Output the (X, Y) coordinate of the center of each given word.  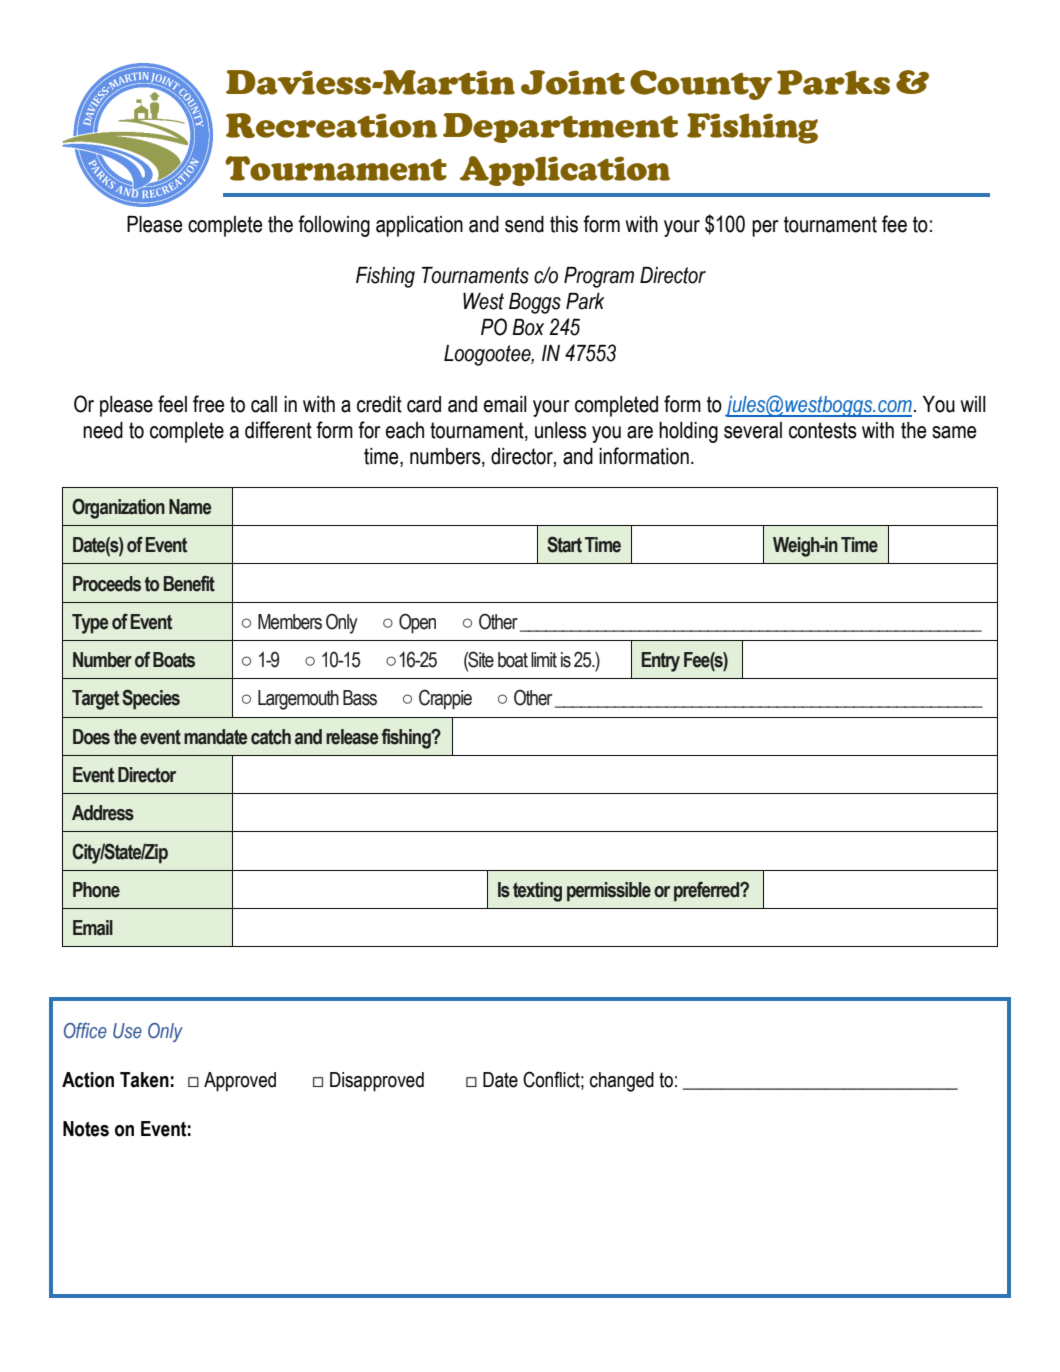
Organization (118, 508)
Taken (144, 1080)
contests (823, 430)
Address (103, 813)
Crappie (445, 699)
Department (560, 128)
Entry (661, 662)
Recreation (331, 125)
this (564, 224)
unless (561, 430)
